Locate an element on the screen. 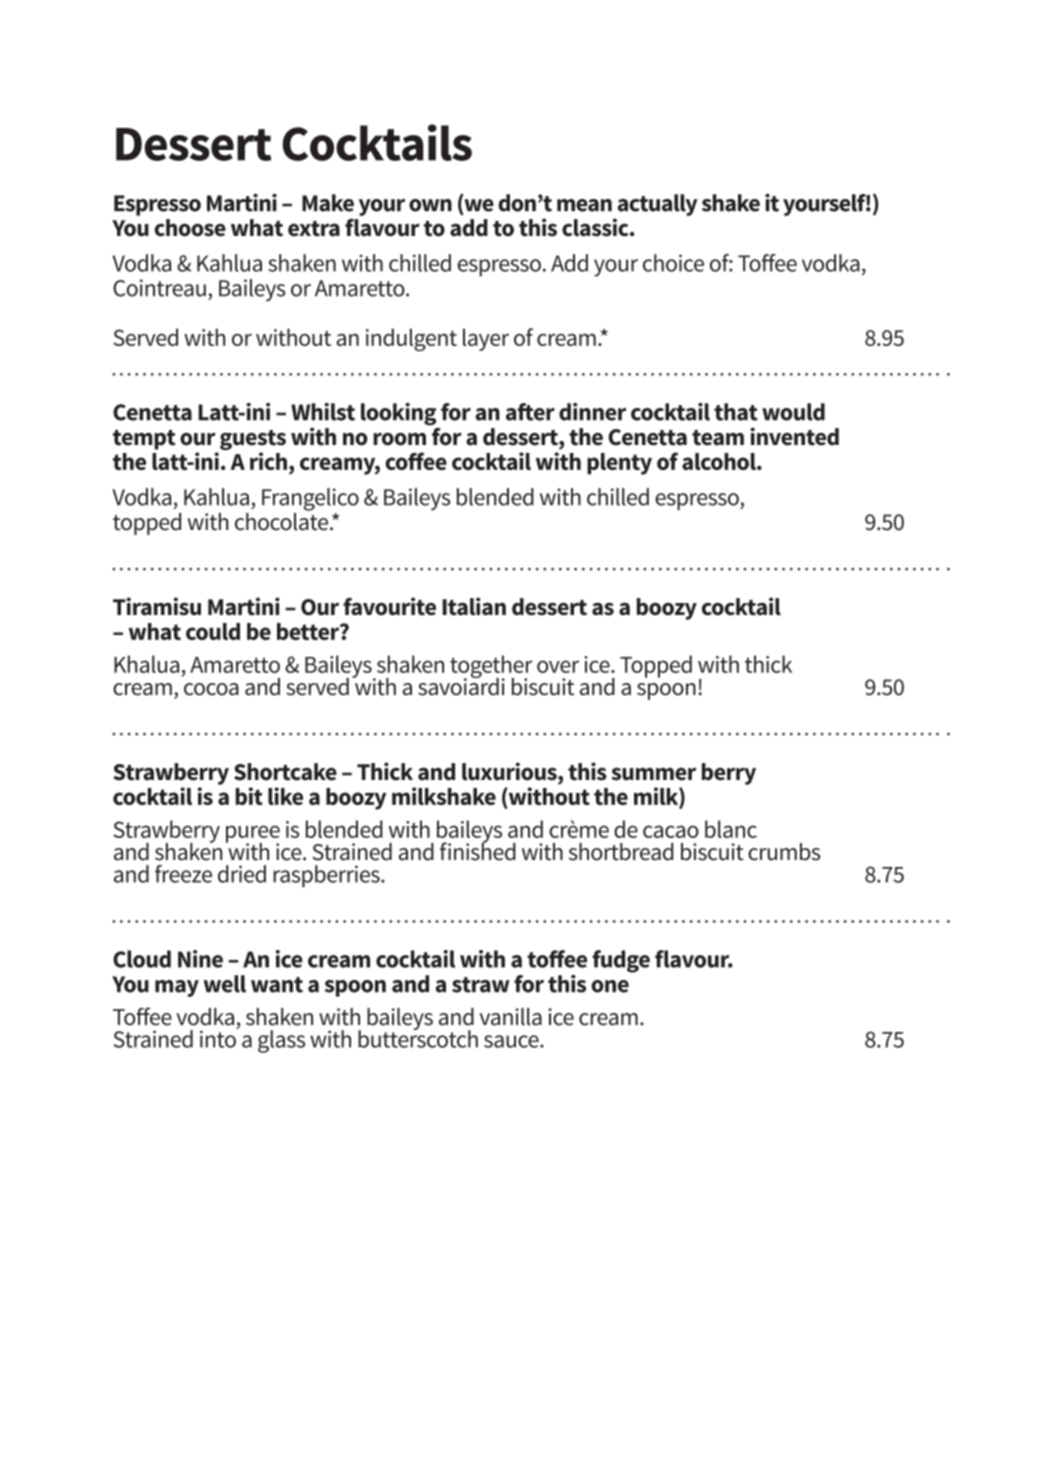  cocoa is located at coordinates (211, 689).
